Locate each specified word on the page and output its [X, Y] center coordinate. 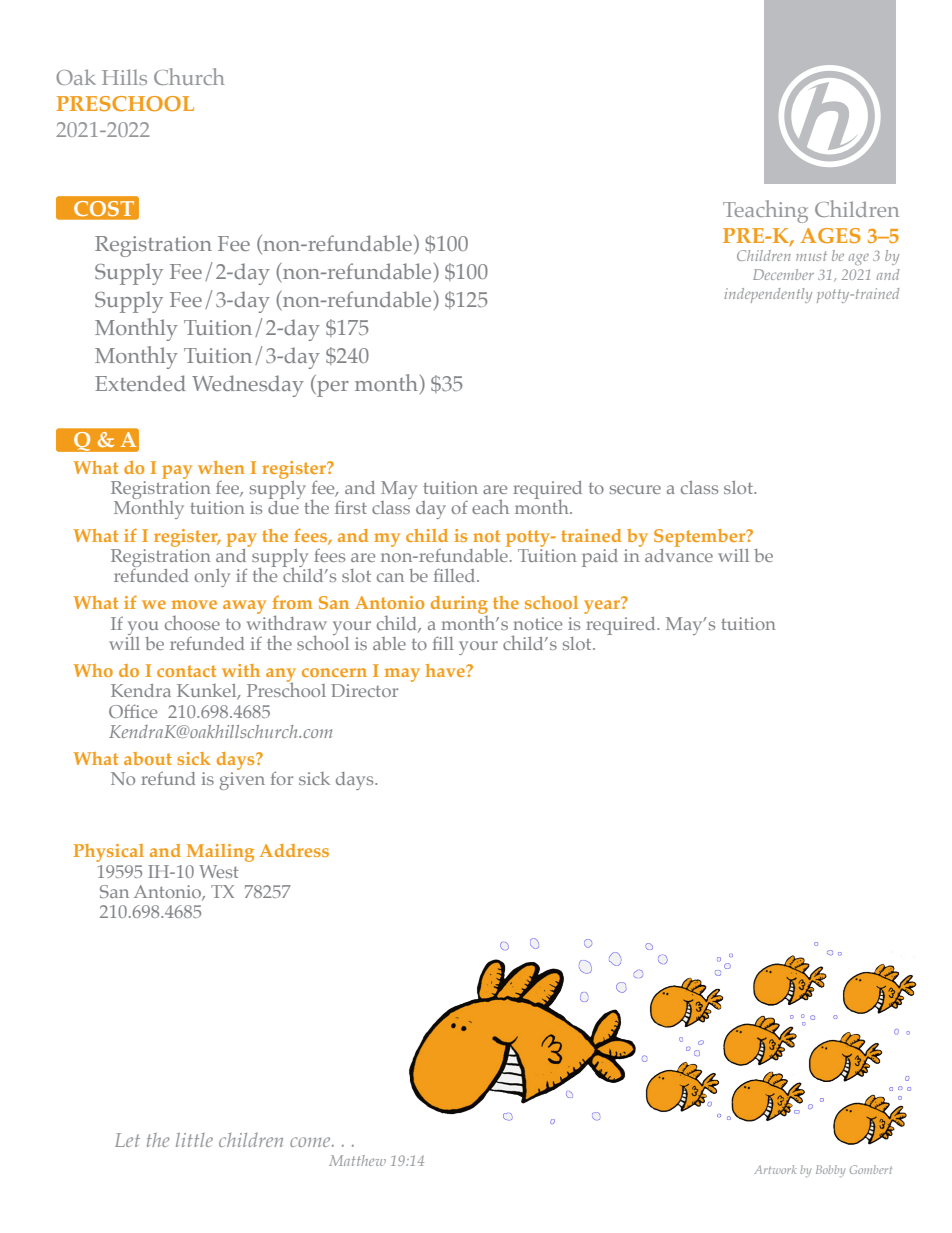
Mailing [220, 853]
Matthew [357, 1160]
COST [104, 208]
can [390, 577]
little [194, 1140]
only [212, 578]
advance [679, 554]
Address [294, 850]
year [603, 606]
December [783, 274]
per [332, 389]
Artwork [775, 1169]
